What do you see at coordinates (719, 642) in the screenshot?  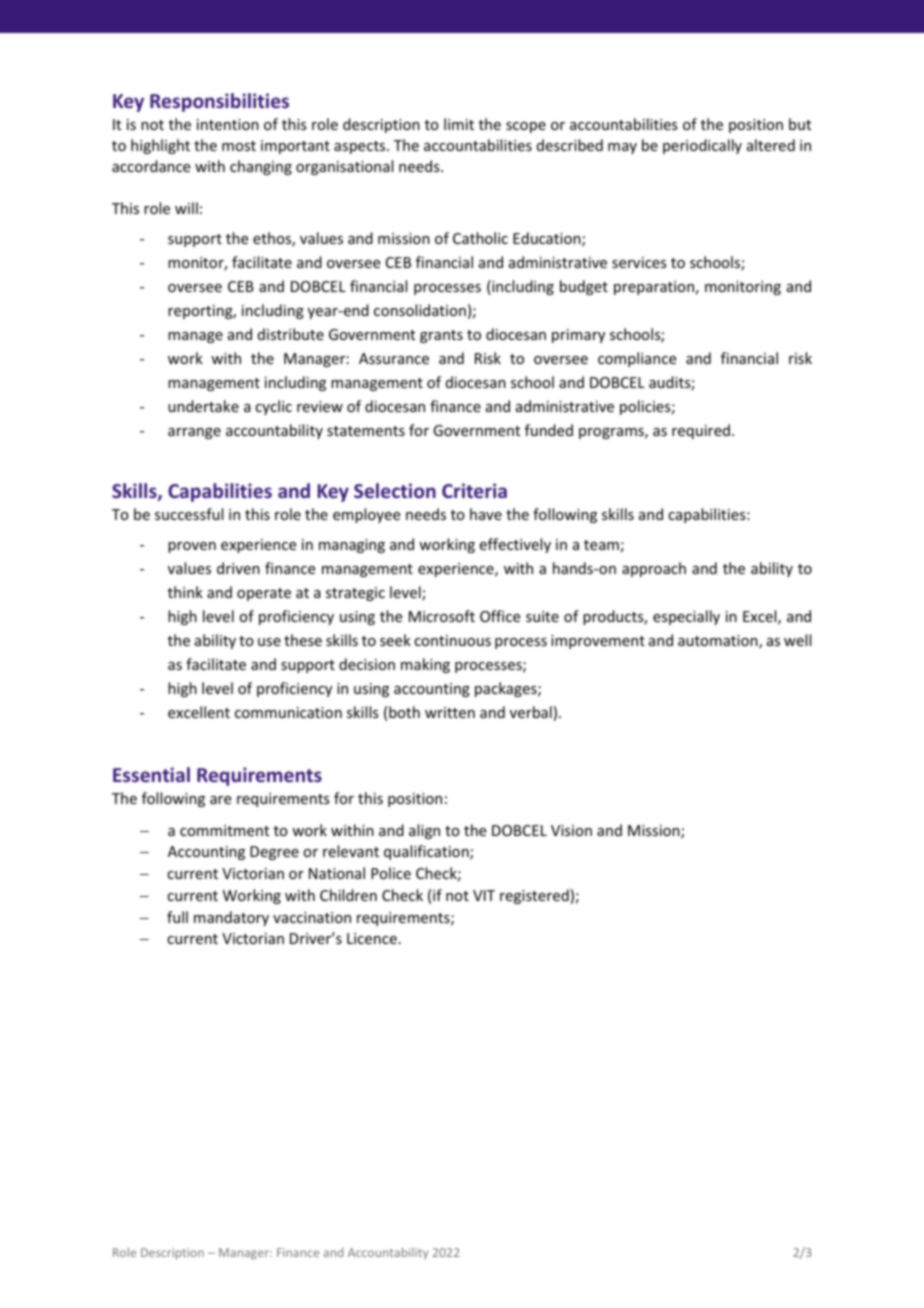 I see `automation` at bounding box center [719, 642].
